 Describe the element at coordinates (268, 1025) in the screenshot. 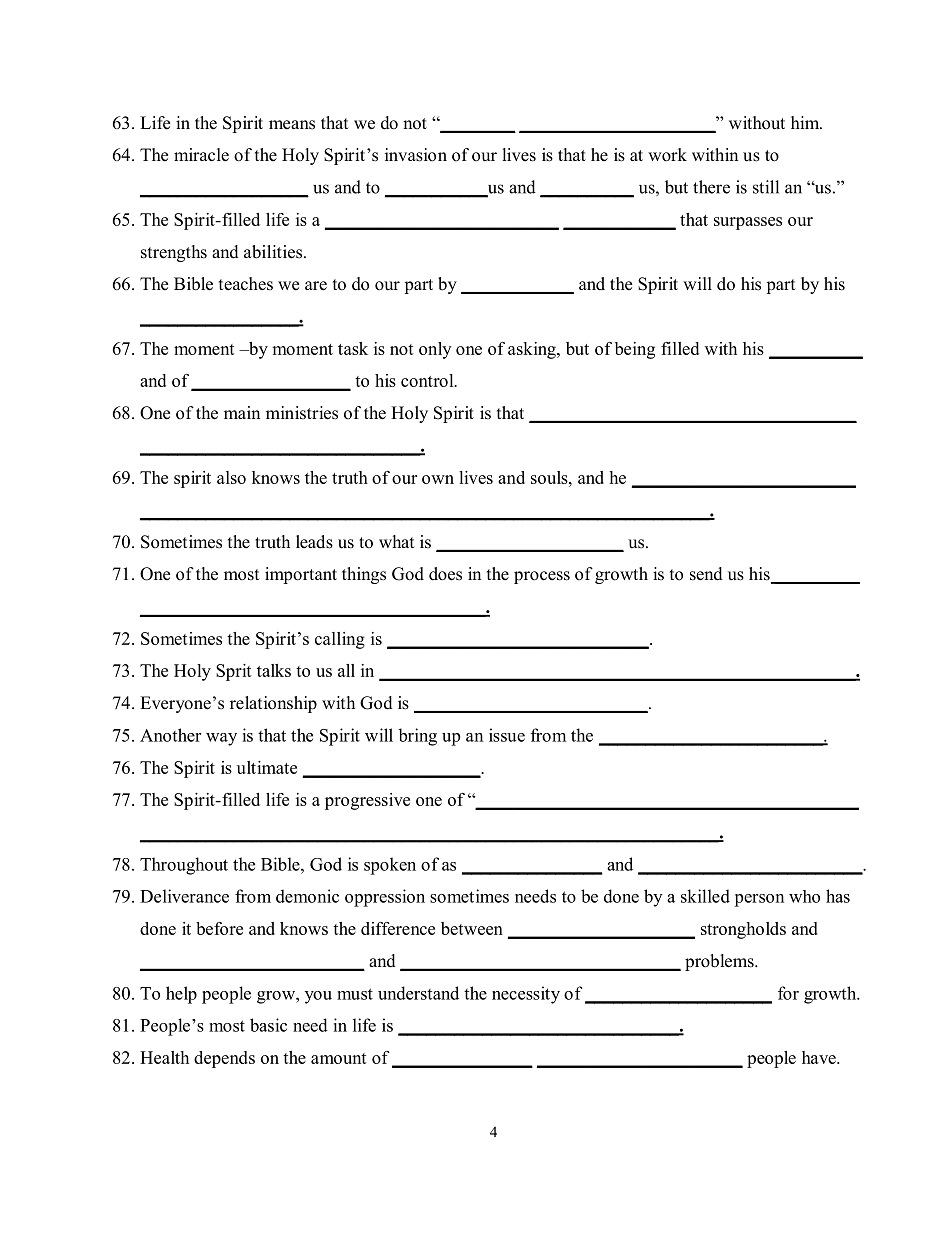

I see `basic` at that location.
